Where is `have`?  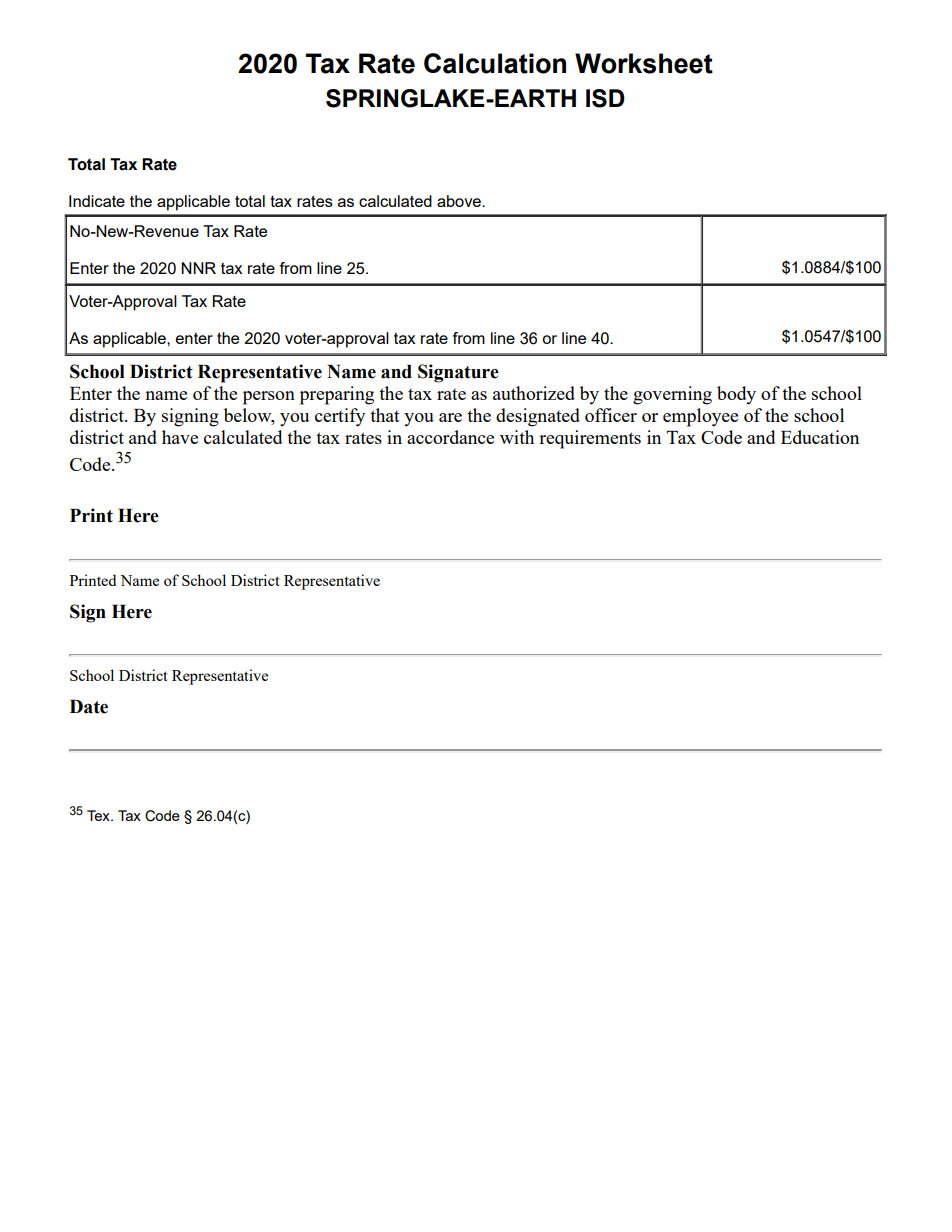
have is located at coordinates (180, 437).
